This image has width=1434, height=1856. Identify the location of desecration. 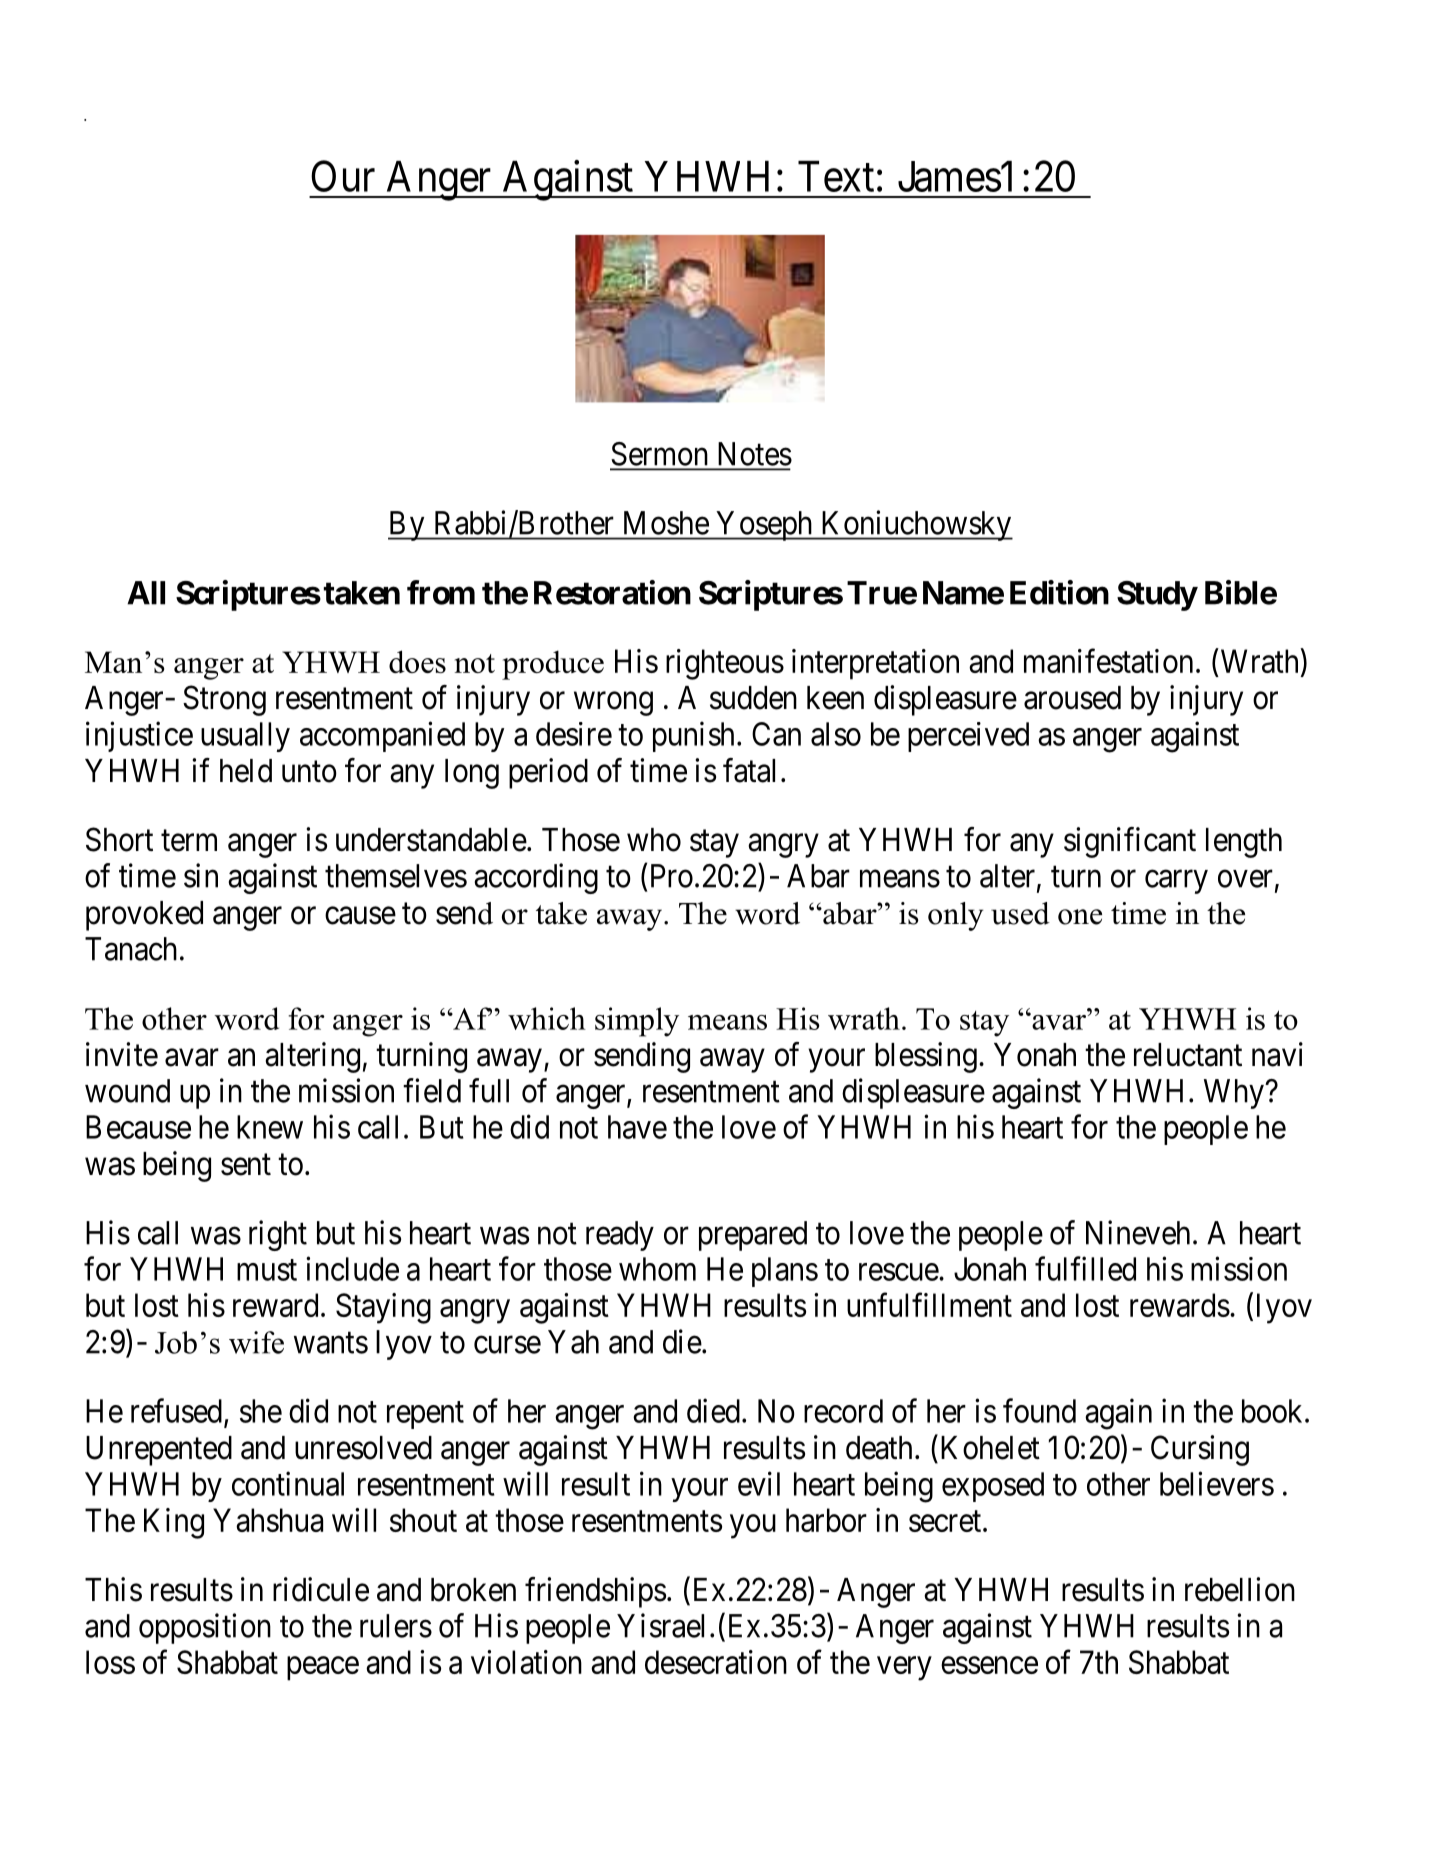
(716, 1662).
